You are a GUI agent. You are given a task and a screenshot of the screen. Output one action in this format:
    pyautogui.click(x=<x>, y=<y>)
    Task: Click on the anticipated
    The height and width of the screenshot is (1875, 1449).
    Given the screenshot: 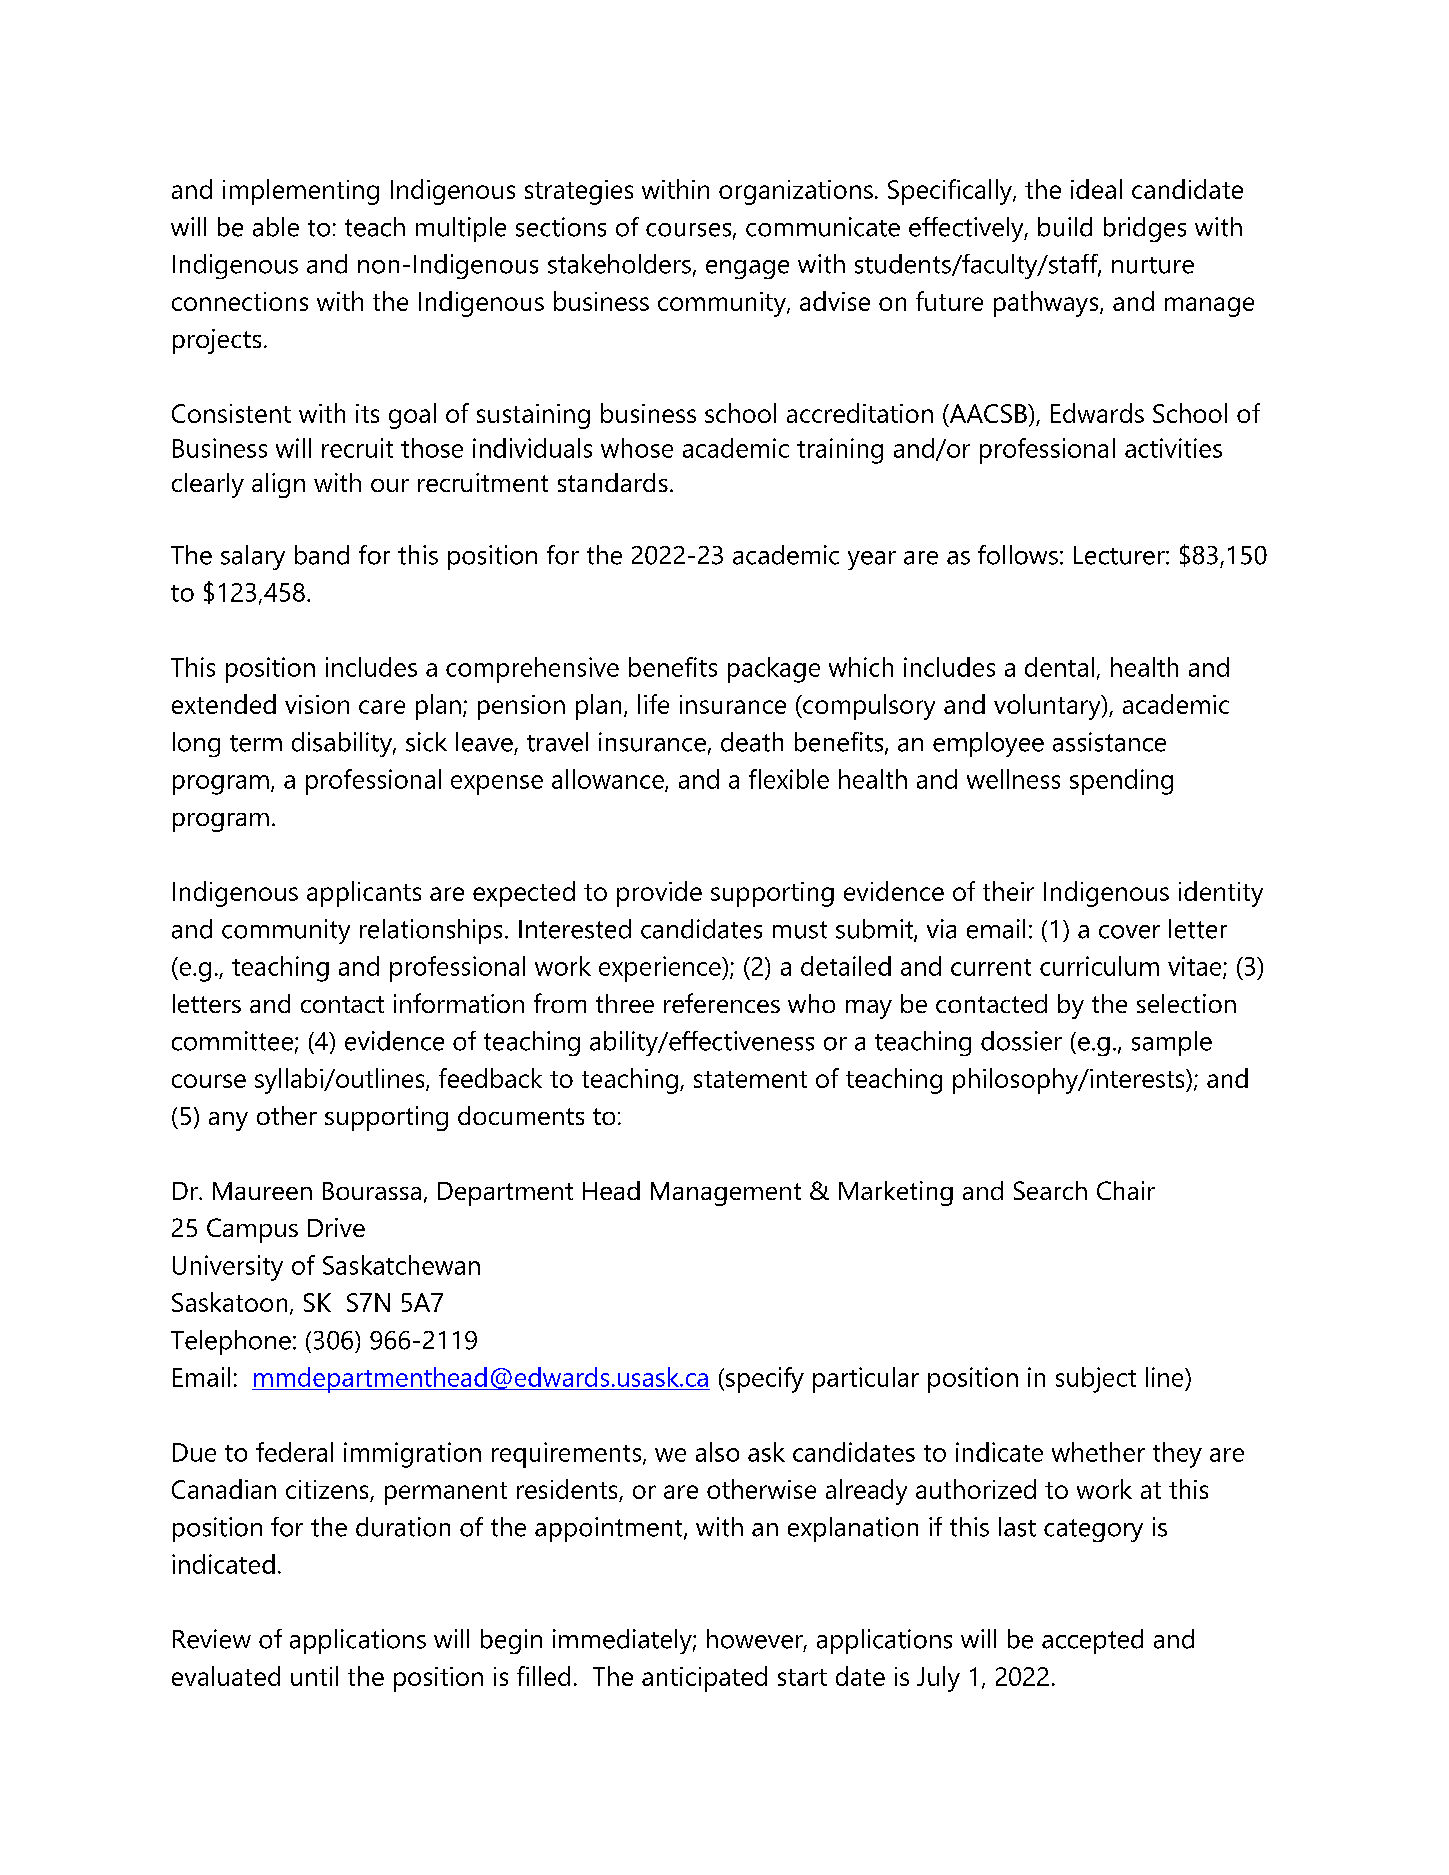 What is the action you would take?
    pyautogui.click(x=704, y=1679)
